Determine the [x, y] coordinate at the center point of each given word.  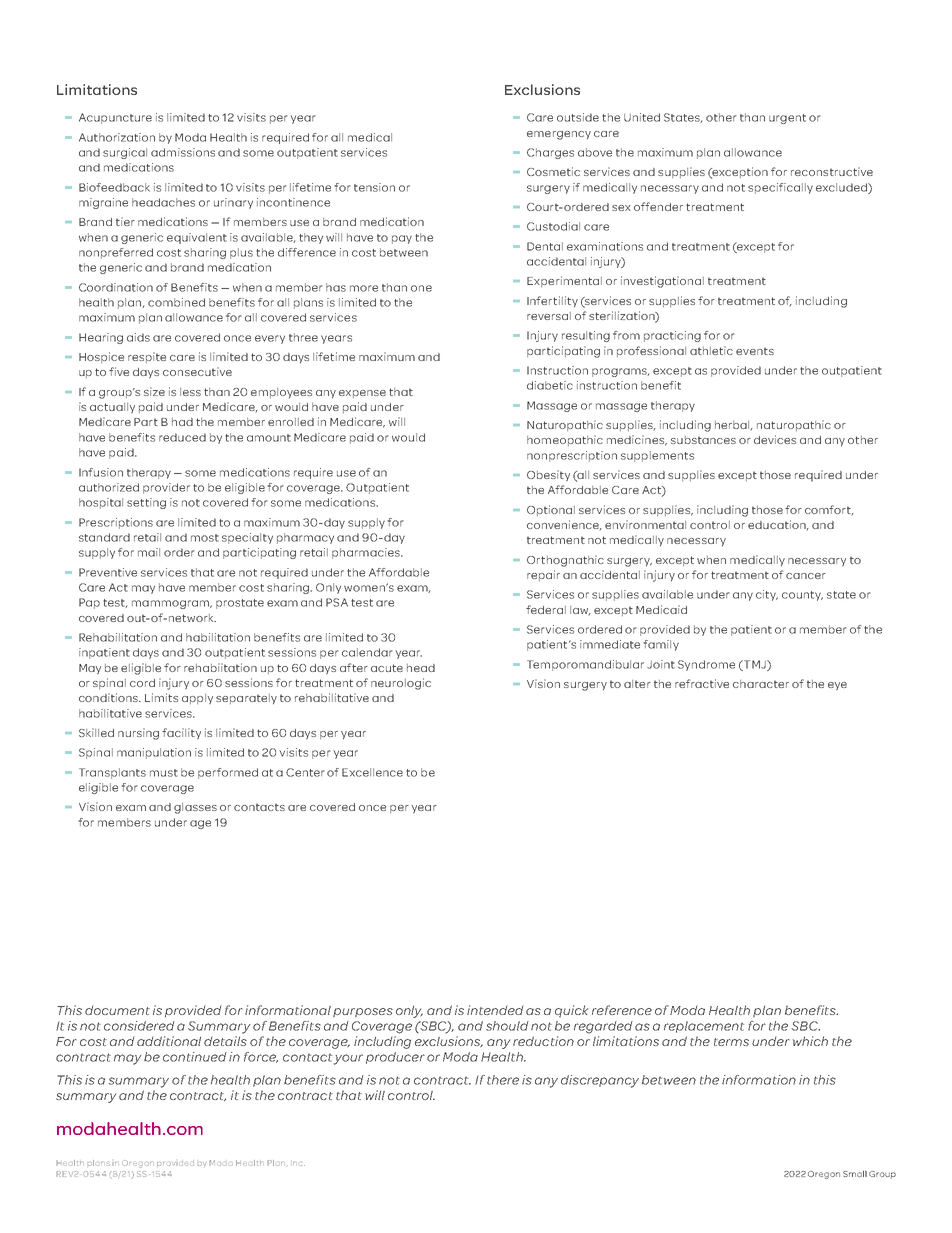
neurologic [401, 684]
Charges [550, 153]
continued [195, 1057]
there [503, 1080]
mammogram [171, 604]
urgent [787, 119]
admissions [183, 152]
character [761, 684]
